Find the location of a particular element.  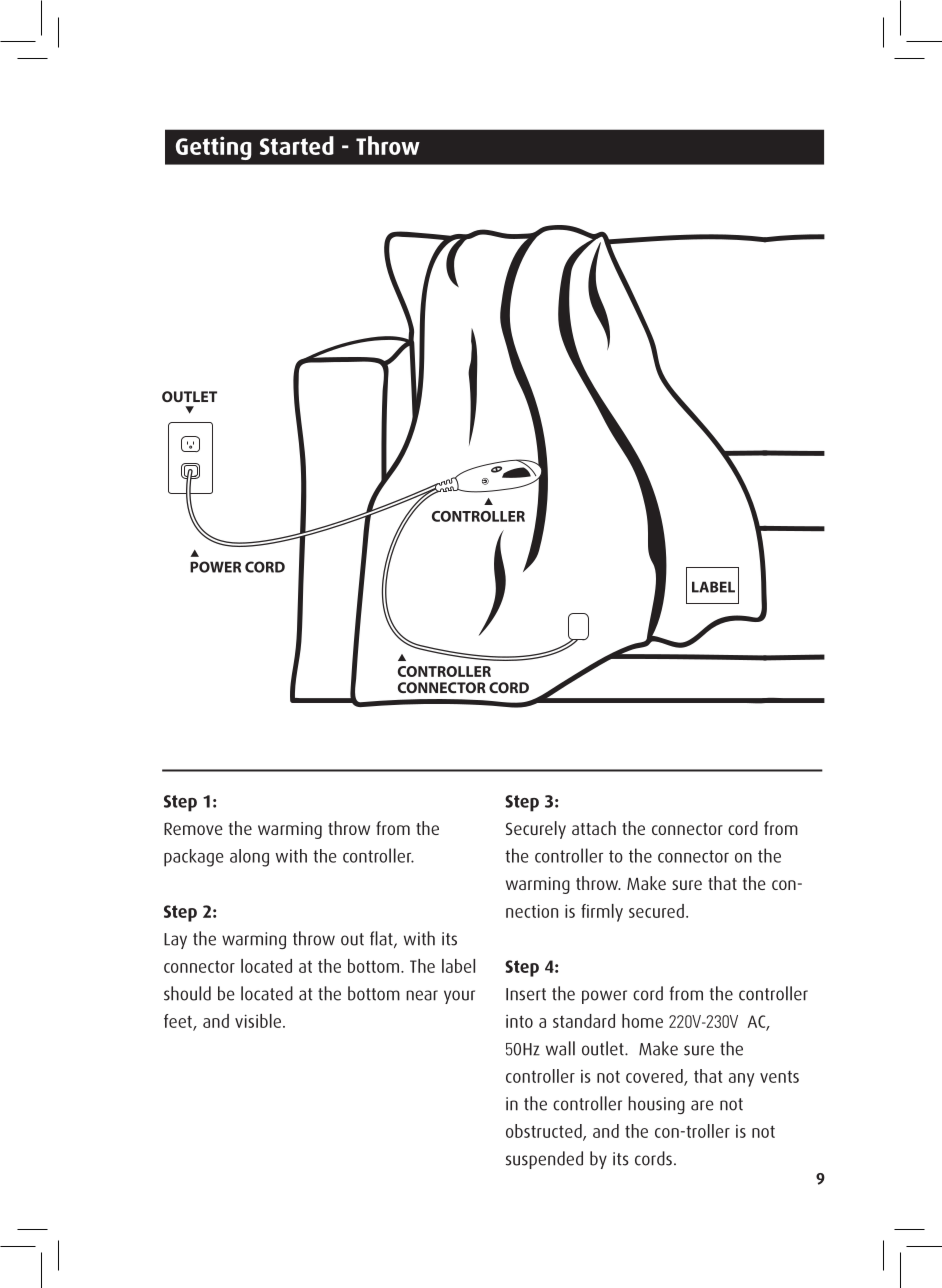

Remove is located at coordinates (193, 828).
